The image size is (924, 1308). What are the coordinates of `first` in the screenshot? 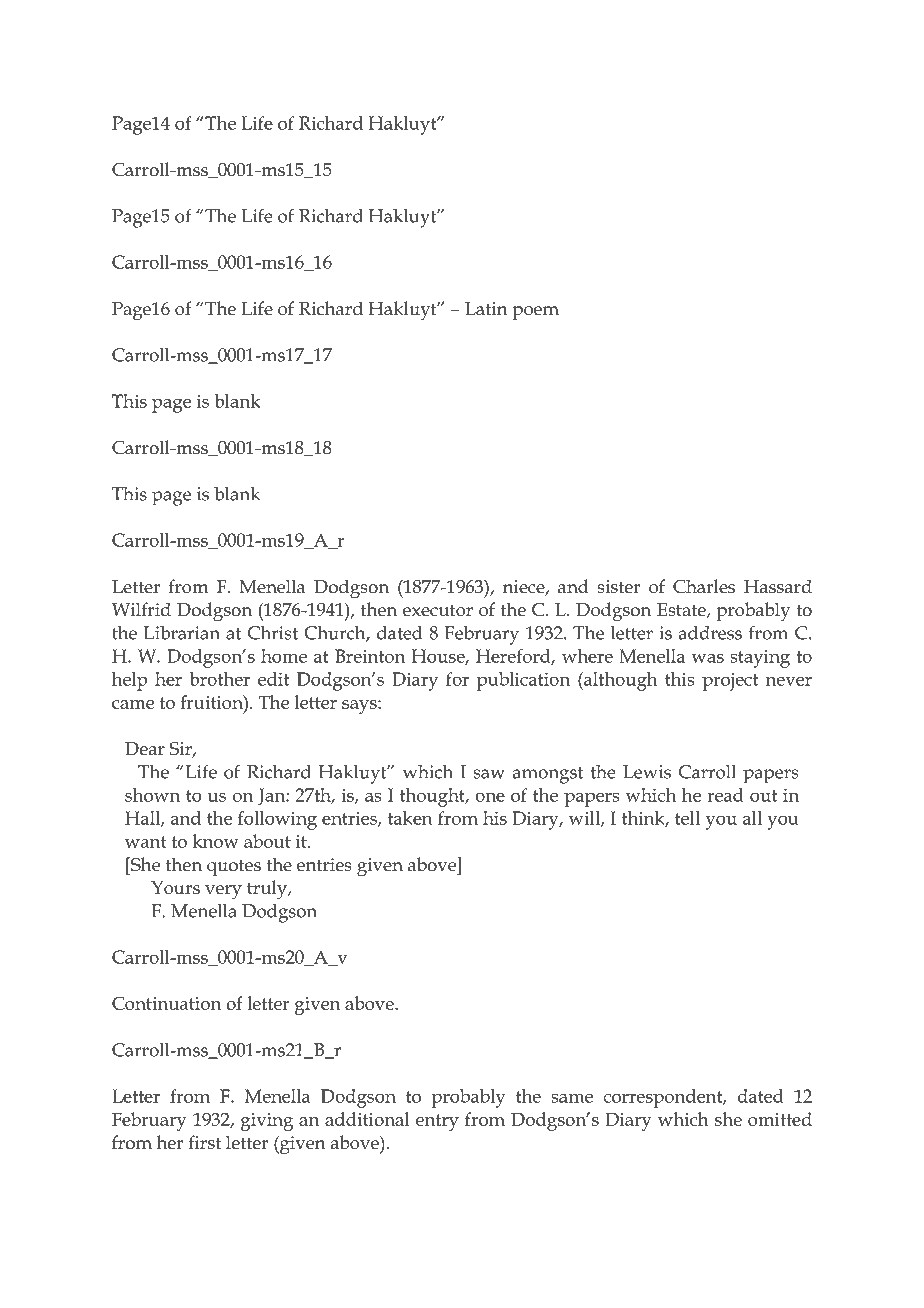 It's located at (204, 1142).
